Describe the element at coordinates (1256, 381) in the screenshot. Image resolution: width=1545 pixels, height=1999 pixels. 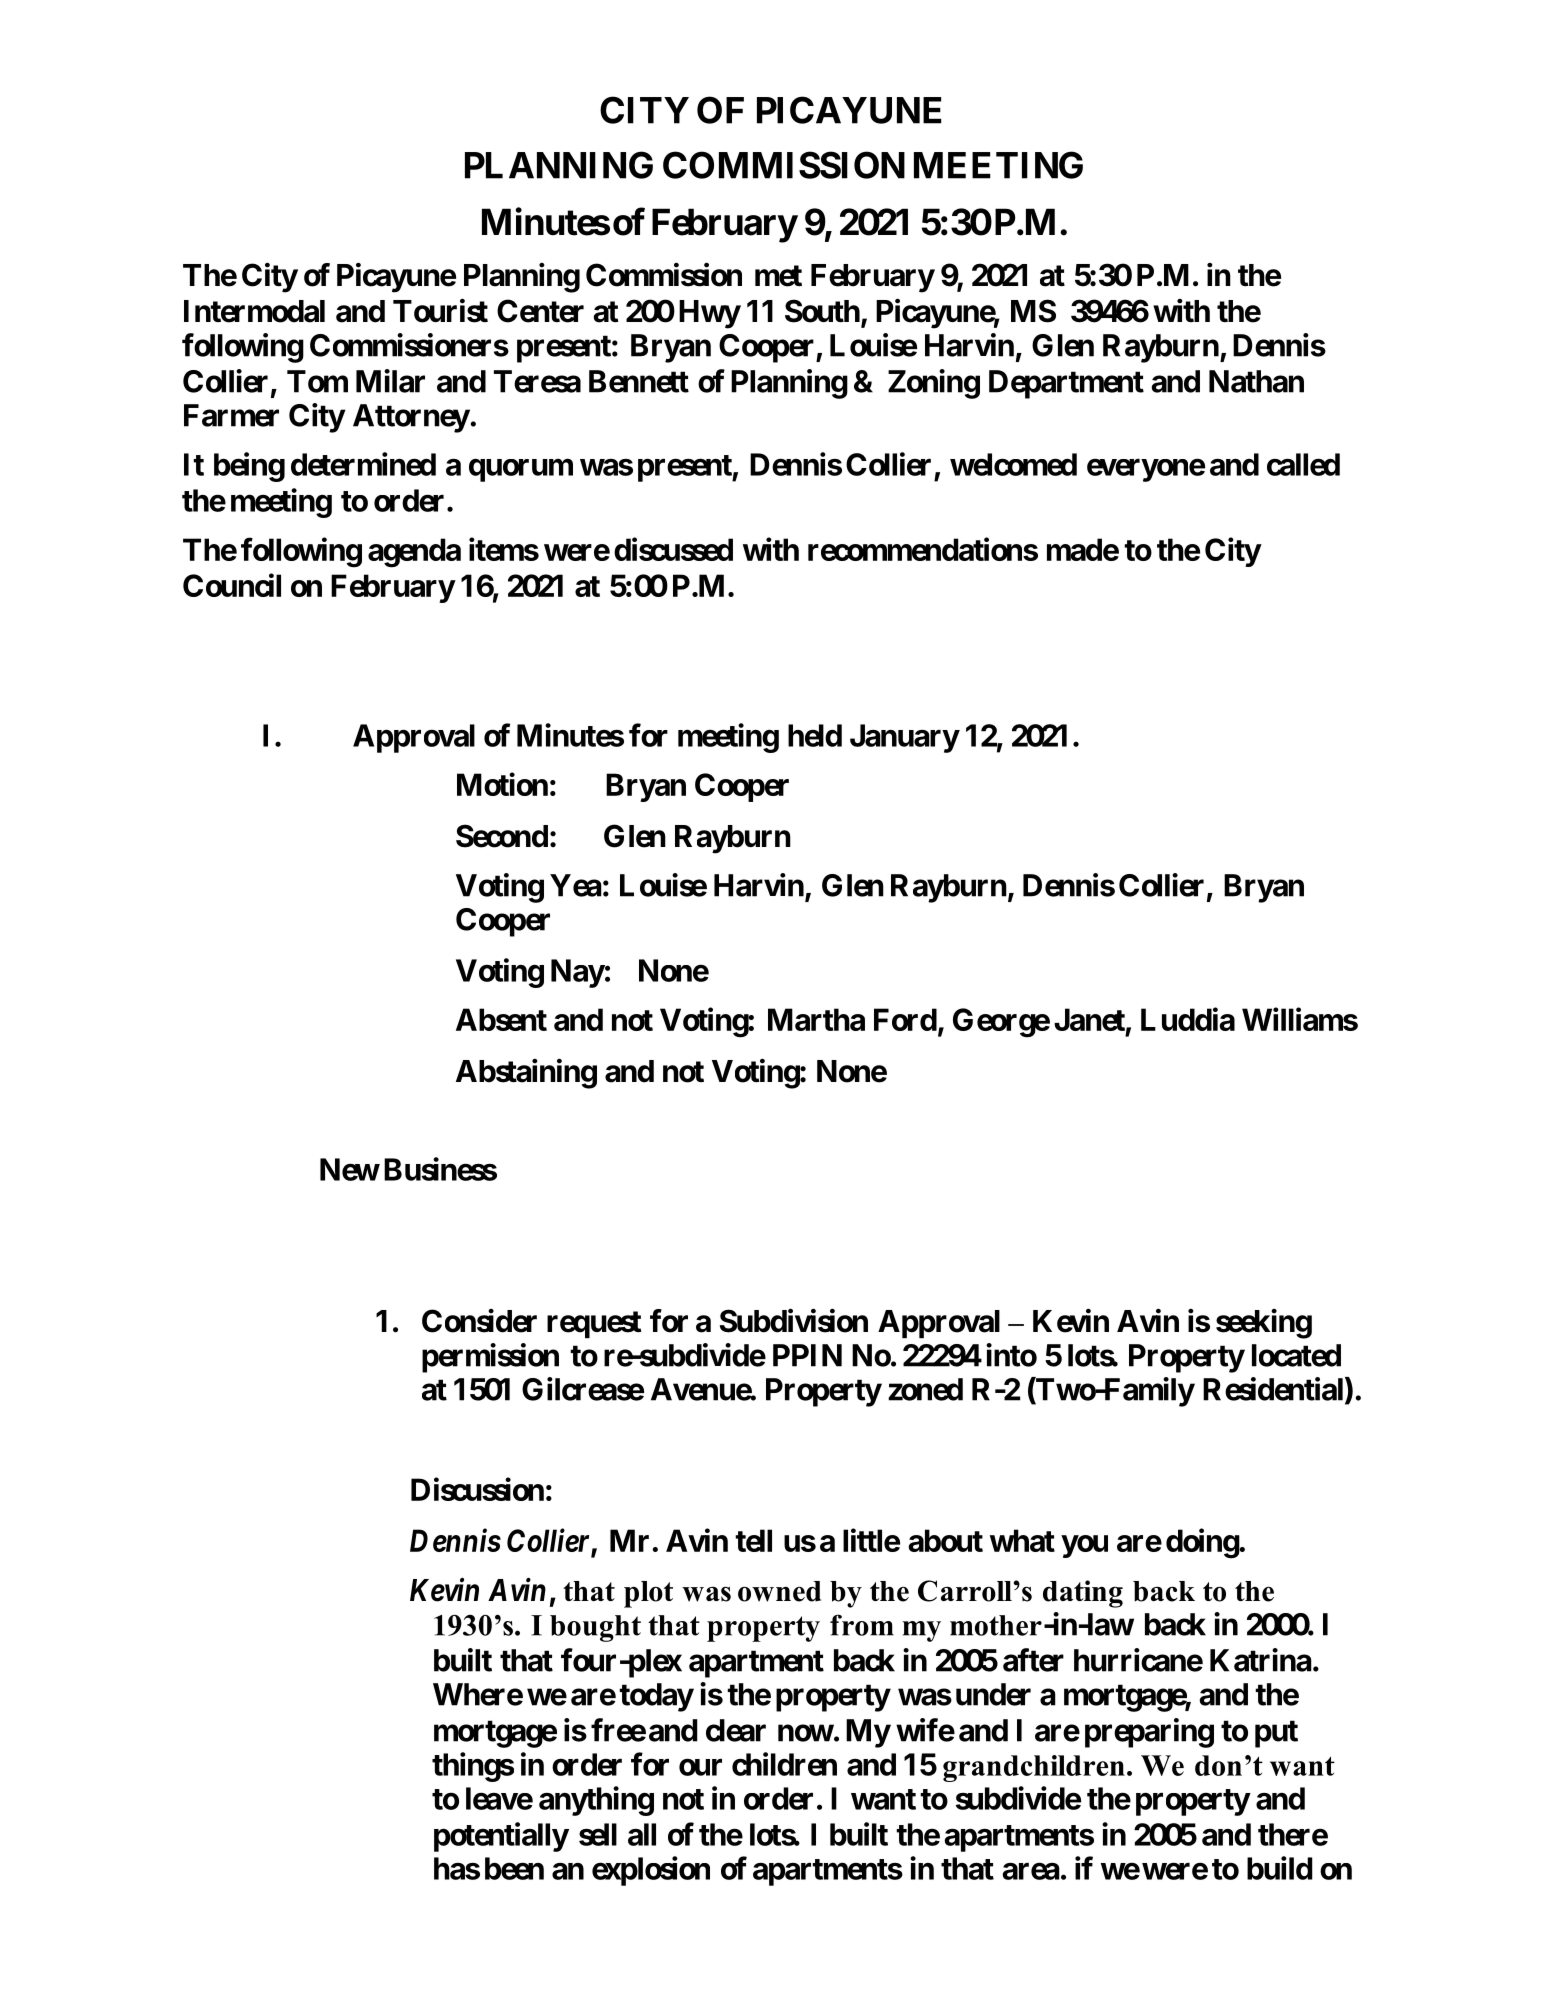
I see `Nathan` at that location.
